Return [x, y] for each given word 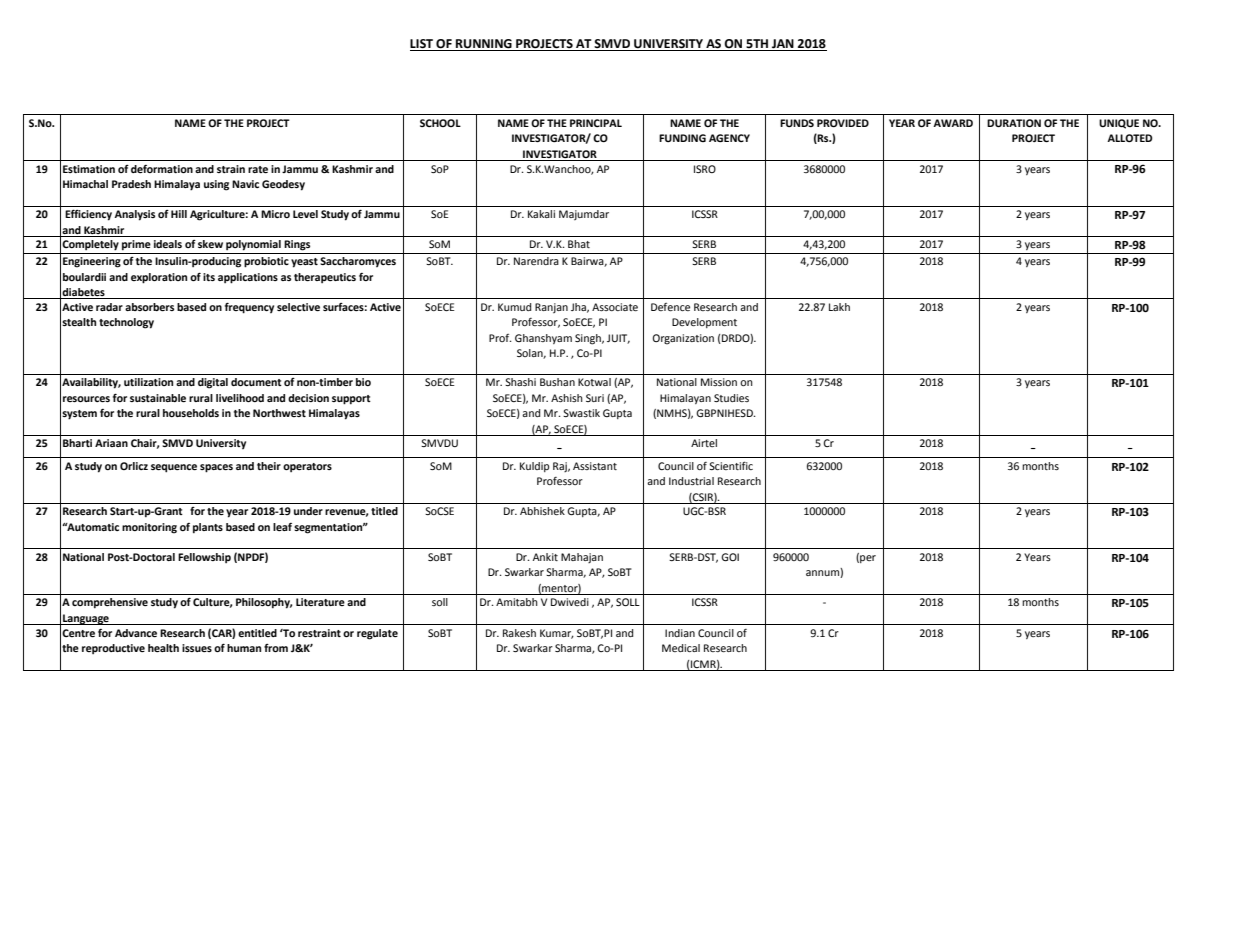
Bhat [579, 244]
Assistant [595, 466]
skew [210, 244]
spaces [216, 468]
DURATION [1014, 123]
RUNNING [484, 45]
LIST [422, 45]
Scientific [731, 465]
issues [197, 648]
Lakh [839, 307]
